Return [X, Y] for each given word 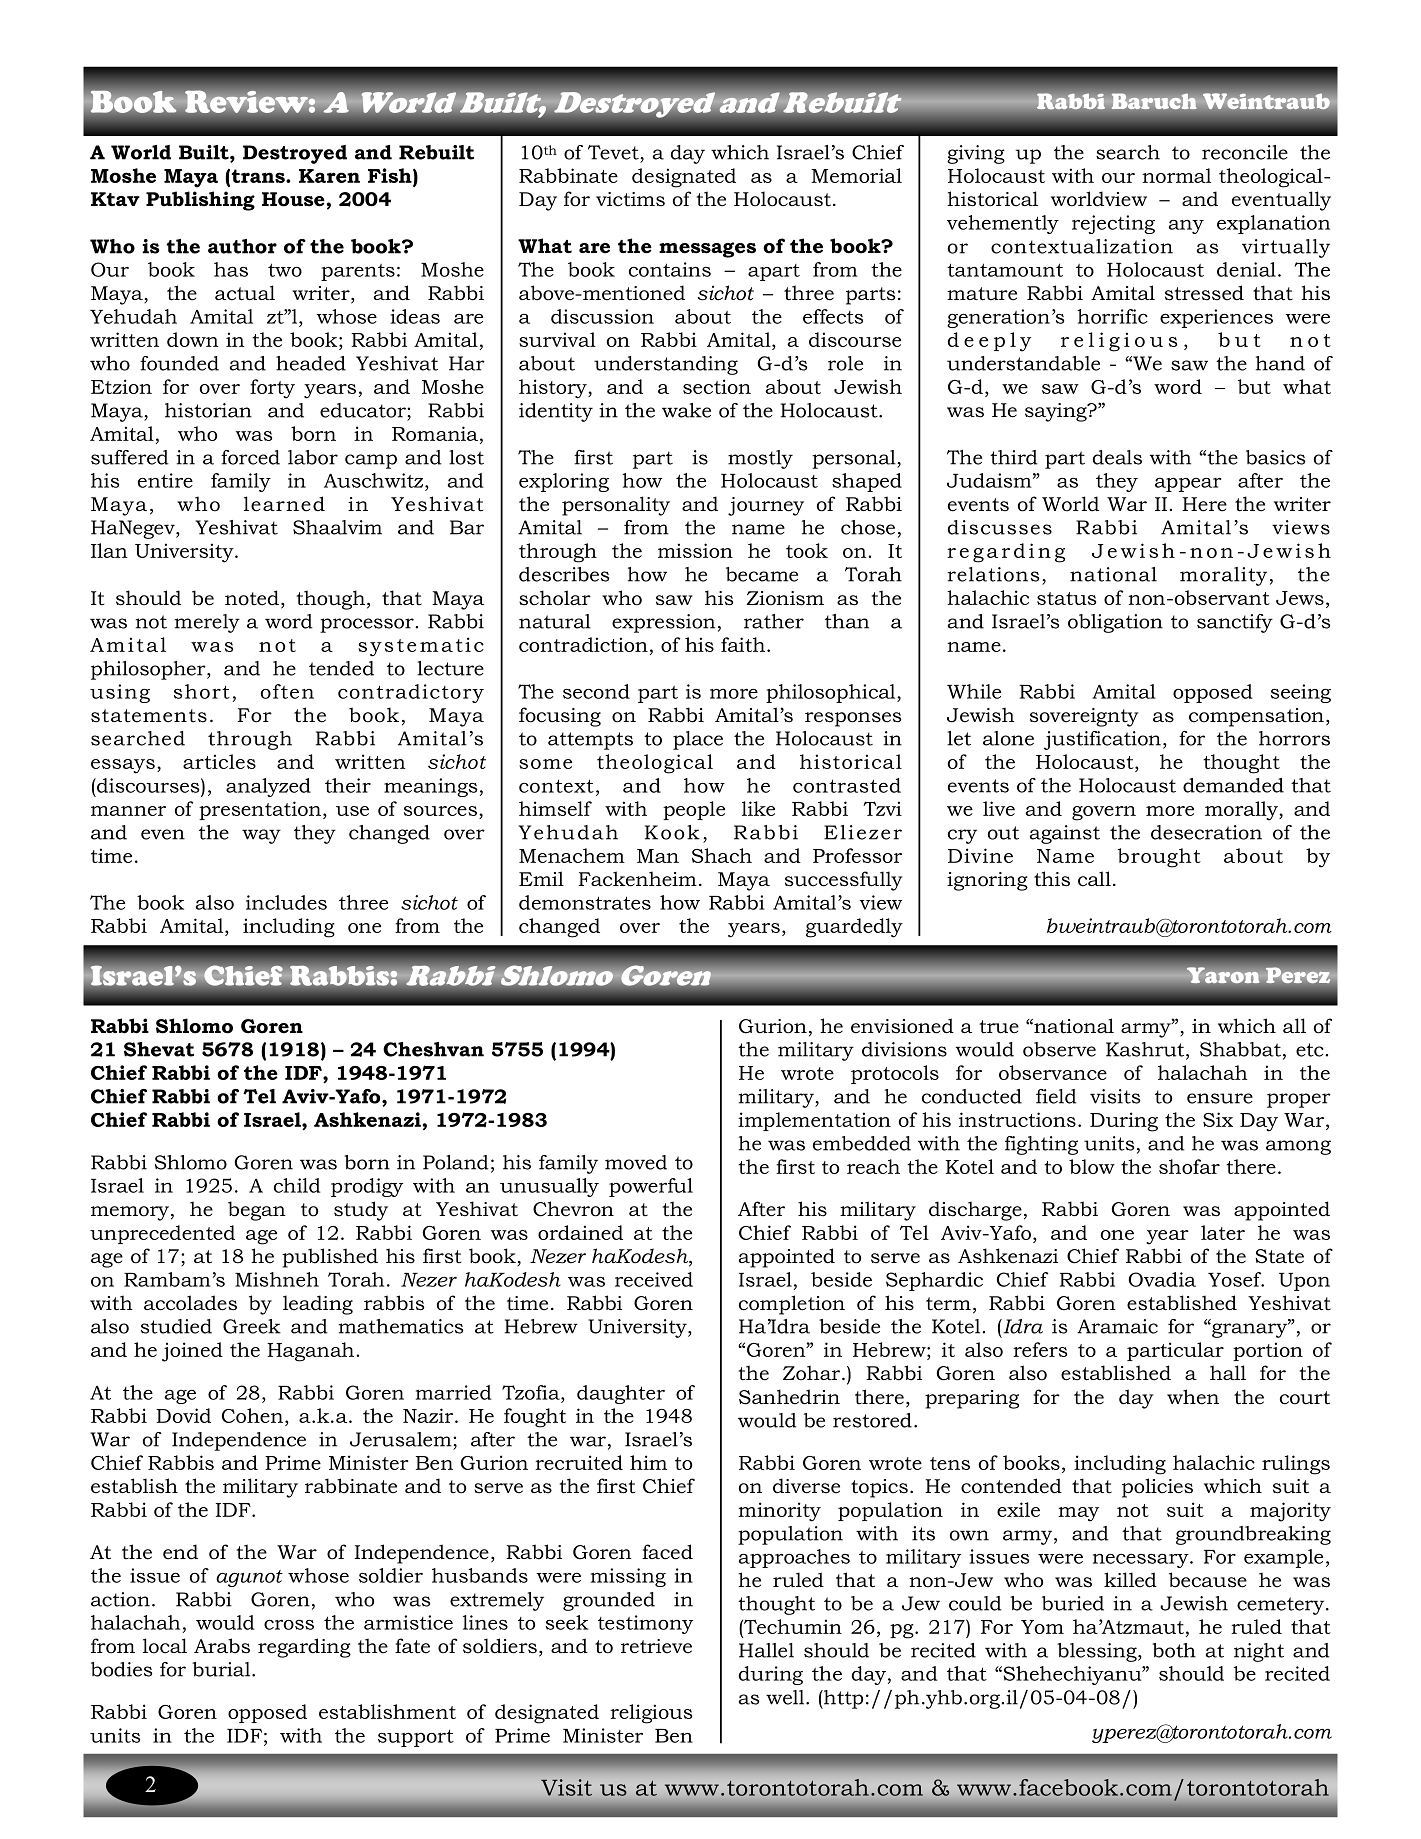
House [294, 199]
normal [1176, 175]
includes [286, 902]
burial [222, 1669]
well [786, 1697]
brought [1159, 858]
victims [630, 199]
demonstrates [585, 902]
